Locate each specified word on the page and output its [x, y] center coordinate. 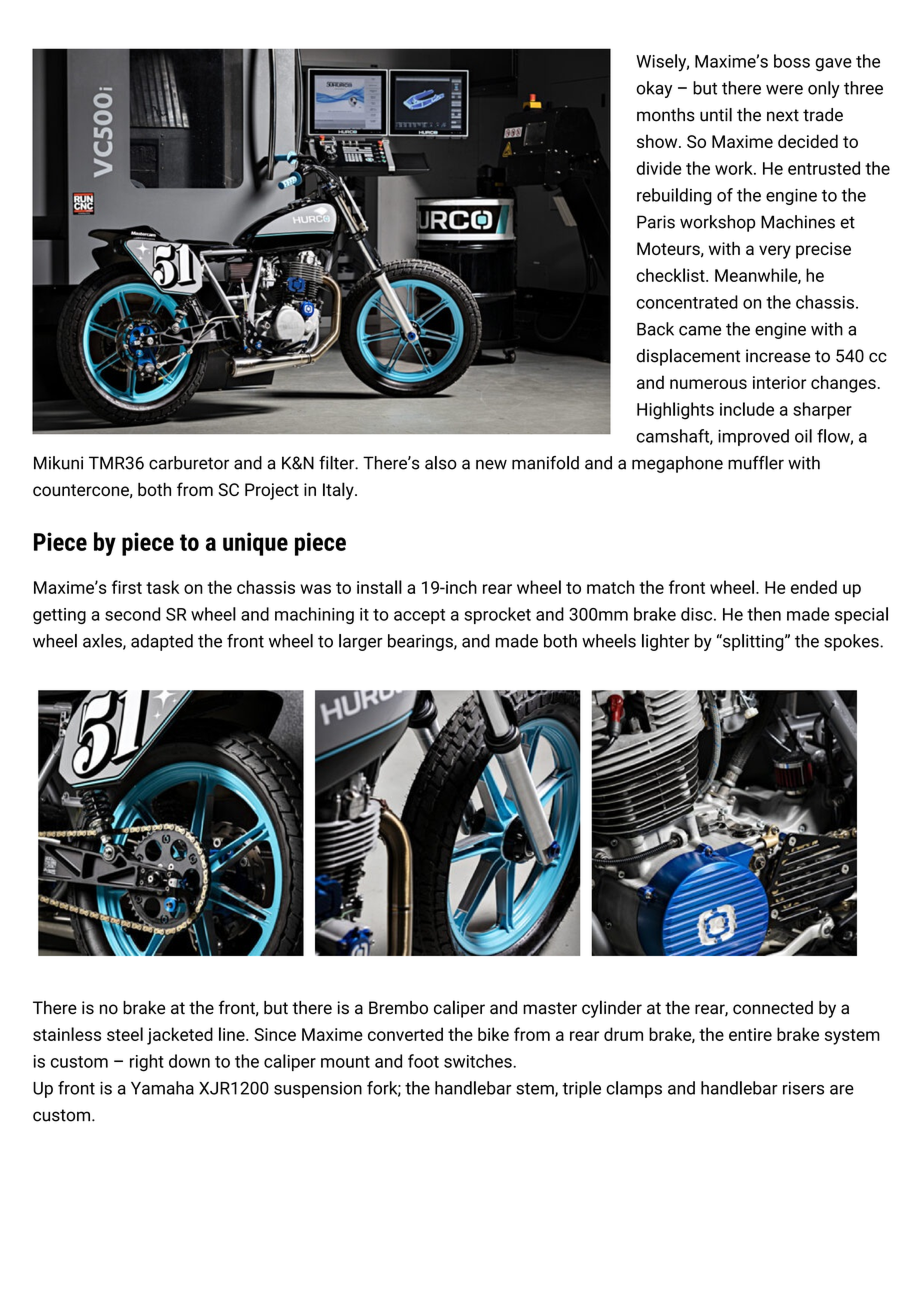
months [666, 115]
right [147, 1063]
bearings [421, 642]
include [747, 409]
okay [654, 89]
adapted [162, 642]
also [441, 463]
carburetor [189, 463]
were [784, 90]
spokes [852, 642]
